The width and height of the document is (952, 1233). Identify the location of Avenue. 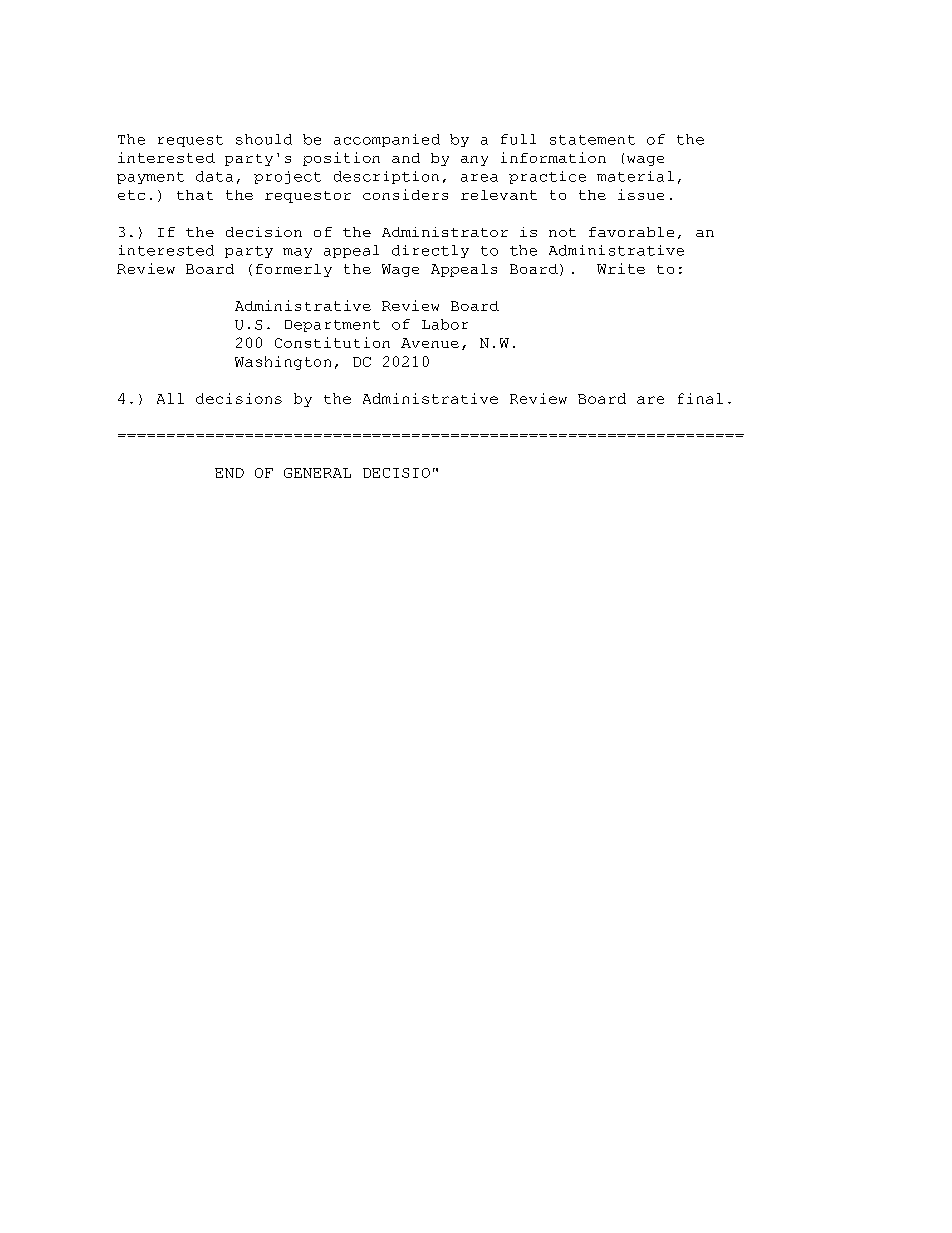
(430, 343).
